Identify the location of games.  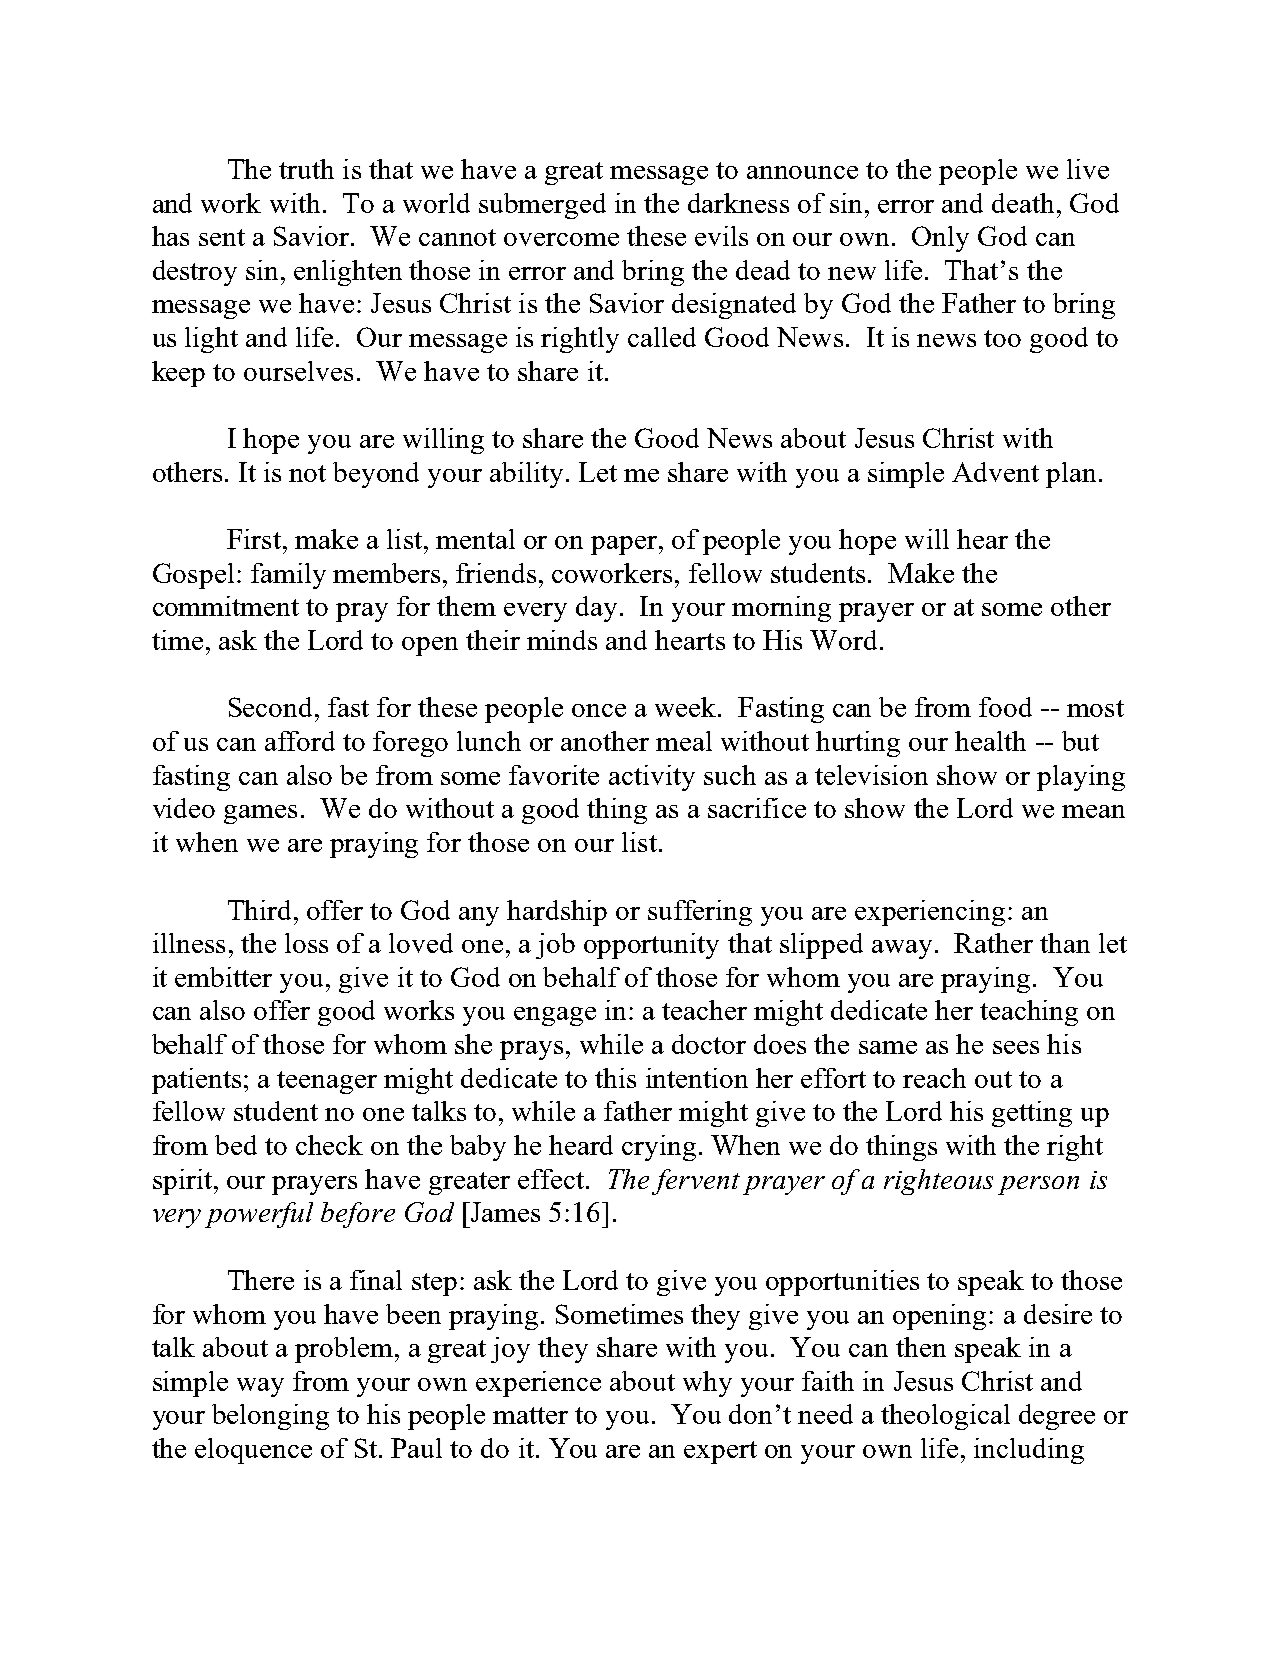
(260, 814).
